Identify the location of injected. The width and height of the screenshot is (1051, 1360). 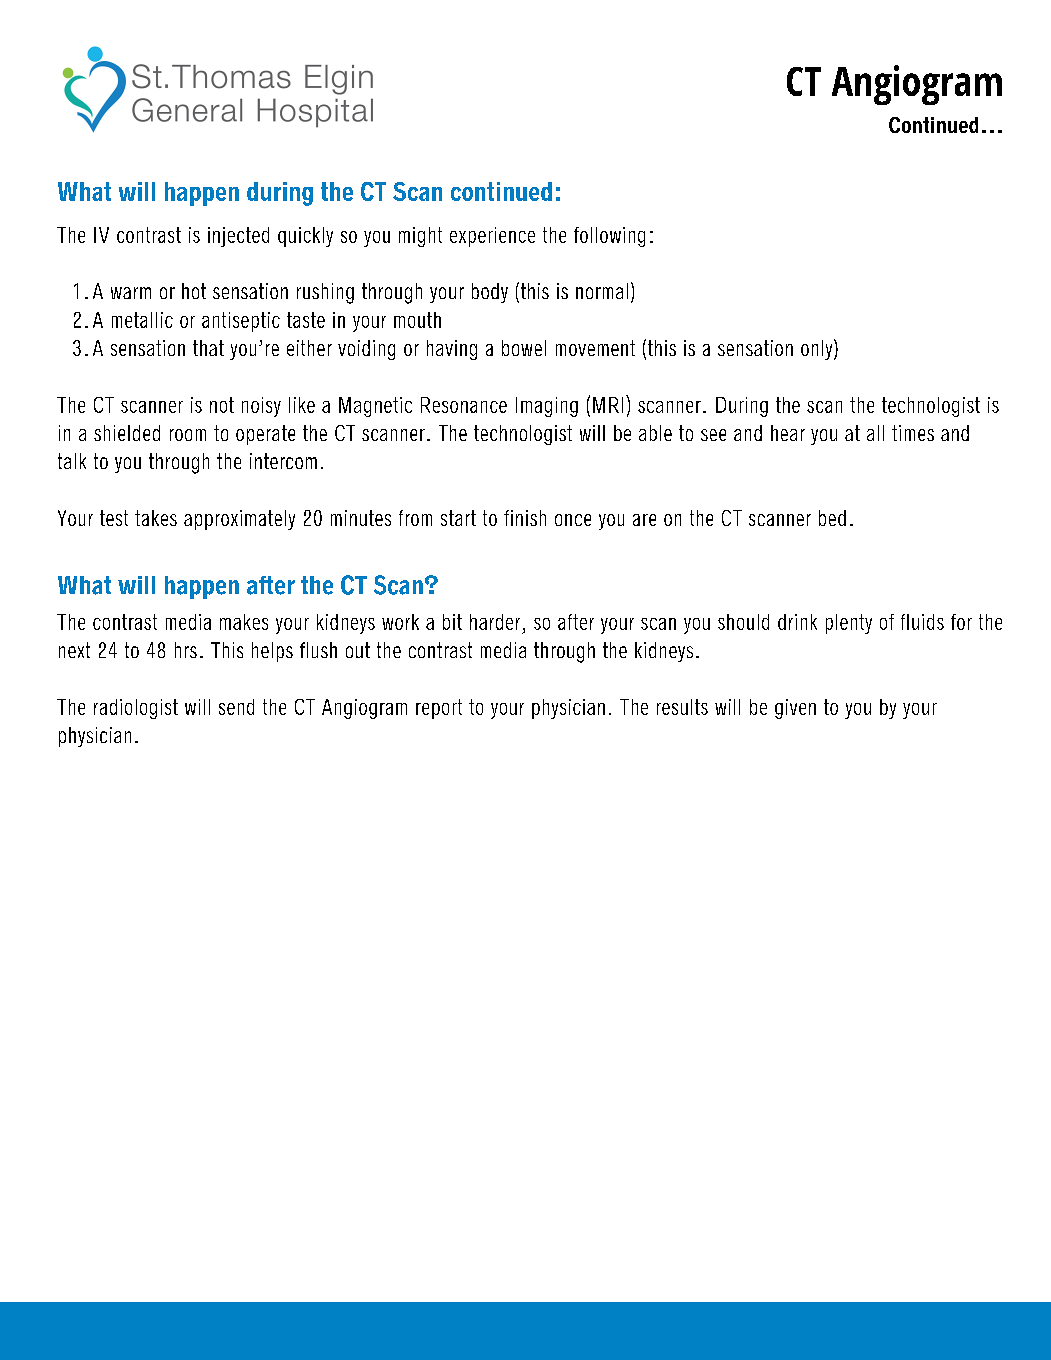
(238, 237).
